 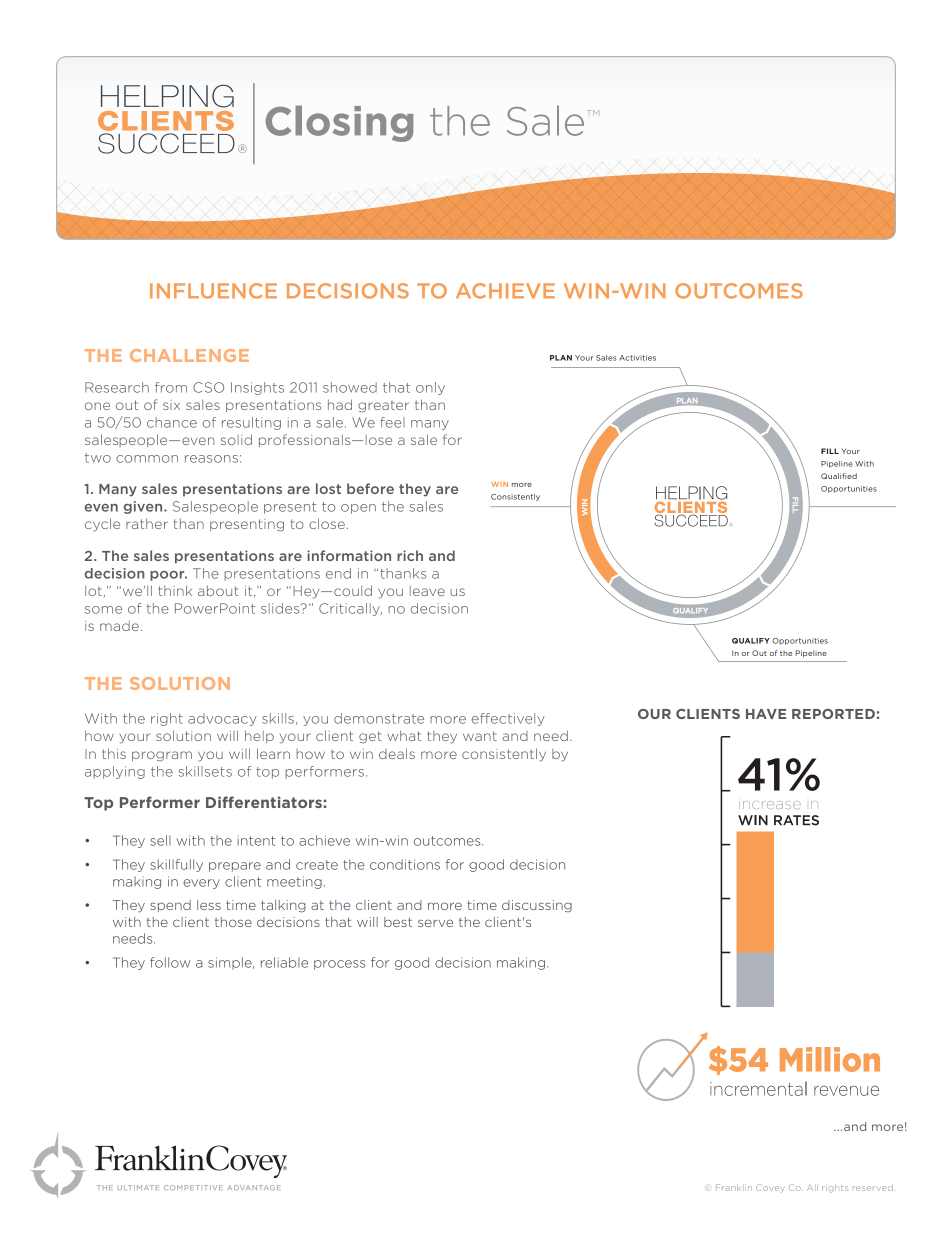 I want to click on COMPETITIVE, so click(x=193, y=1187).
